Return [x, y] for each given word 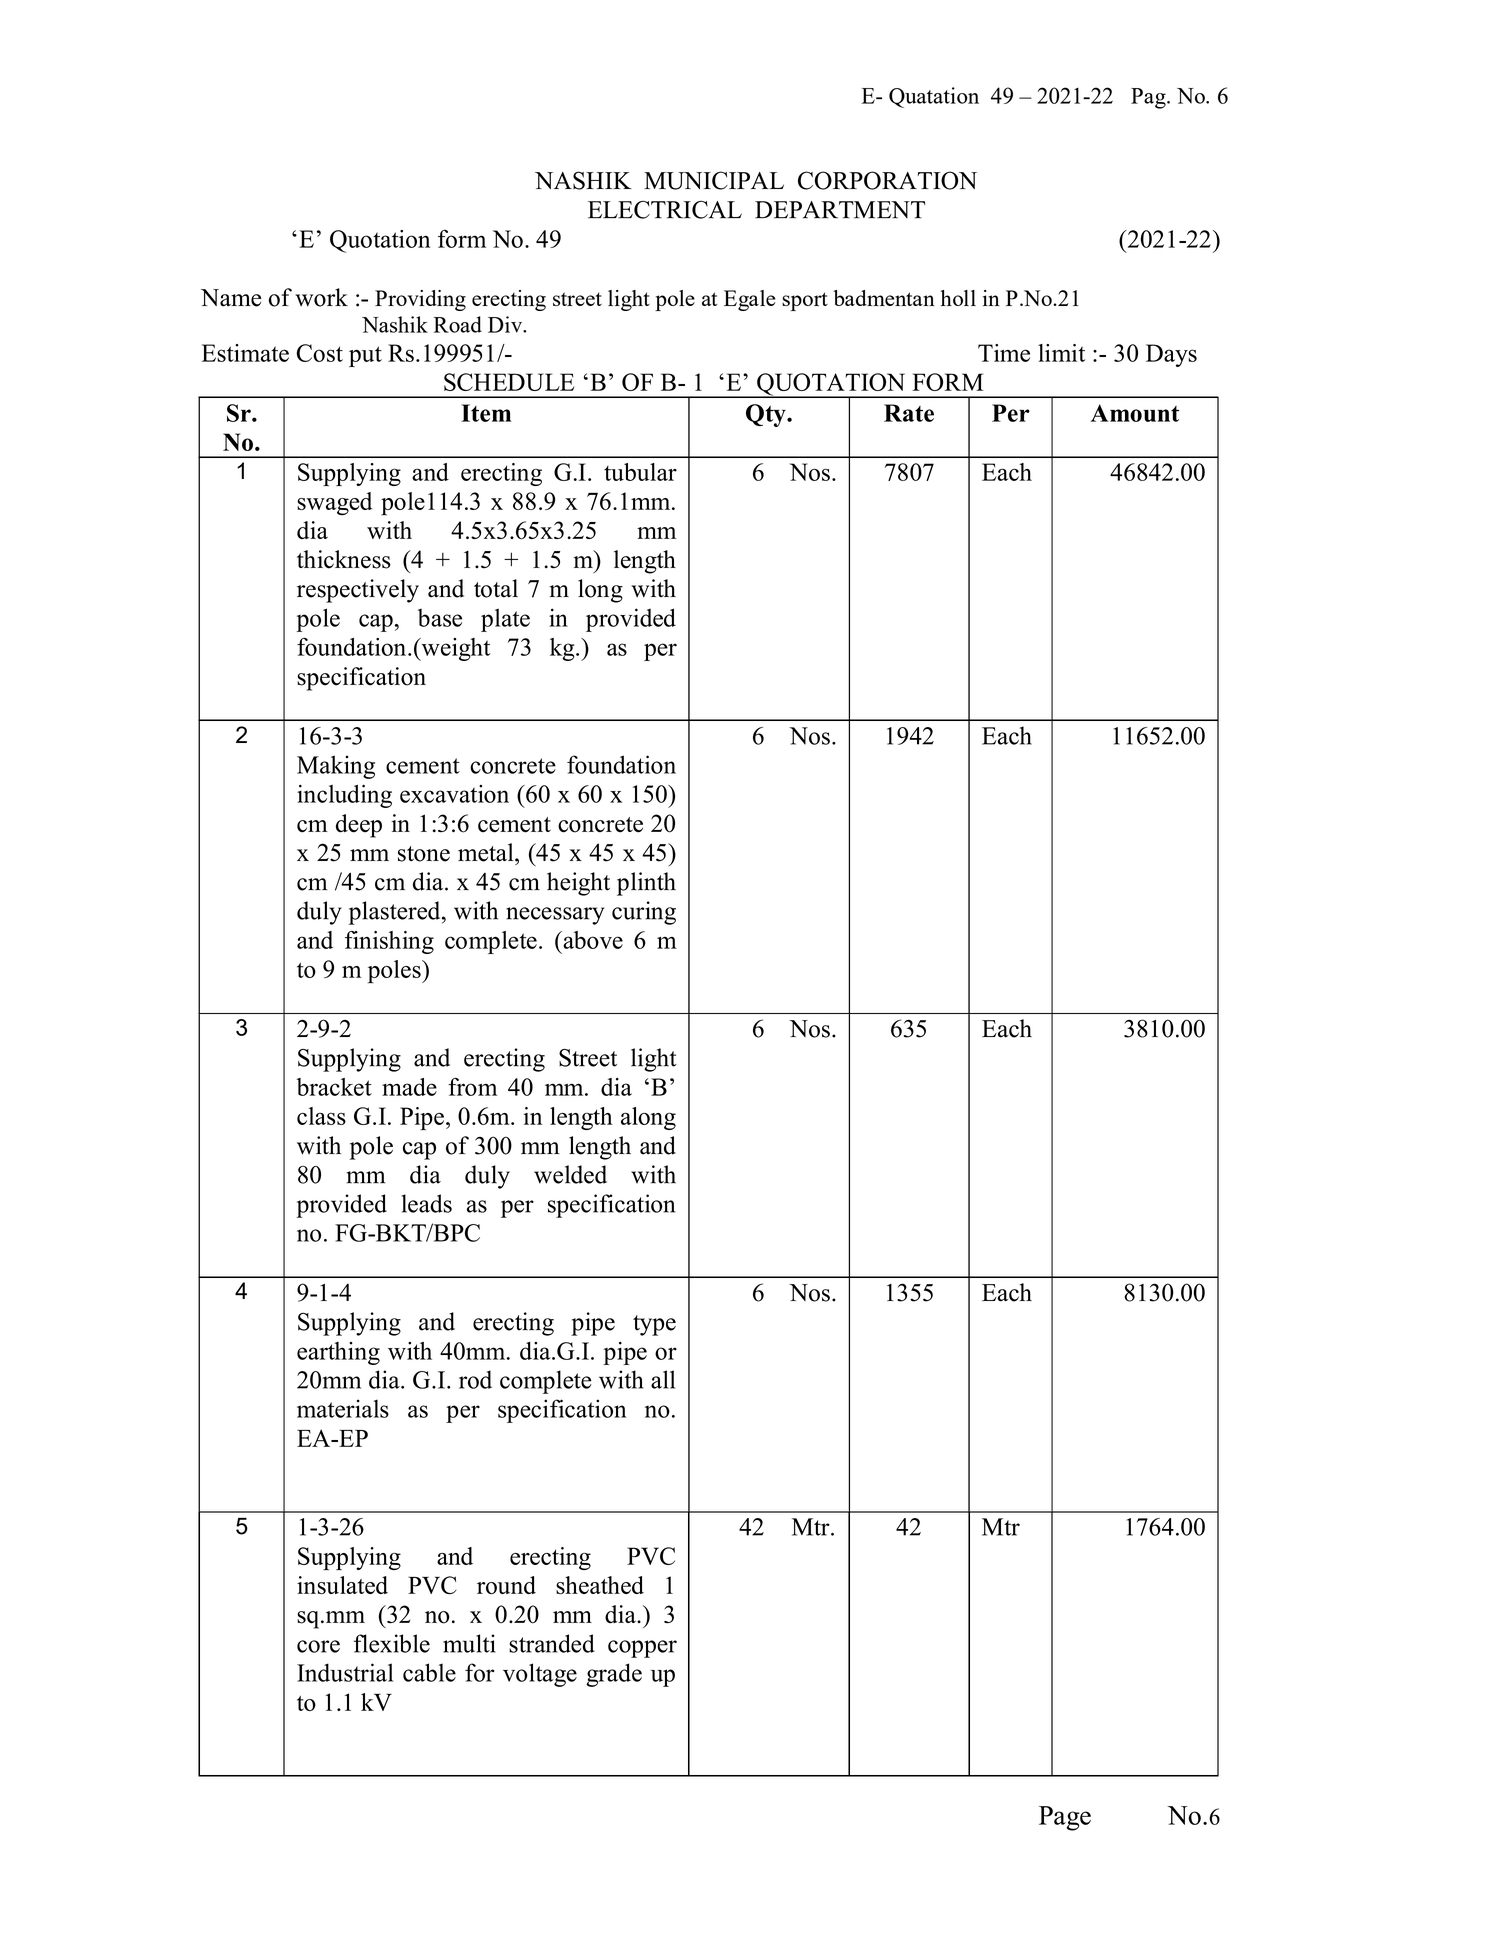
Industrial [345, 1672]
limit [1061, 353]
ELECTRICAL [665, 210]
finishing [389, 942]
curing [644, 913]
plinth [646, 884]
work [321, 297]
